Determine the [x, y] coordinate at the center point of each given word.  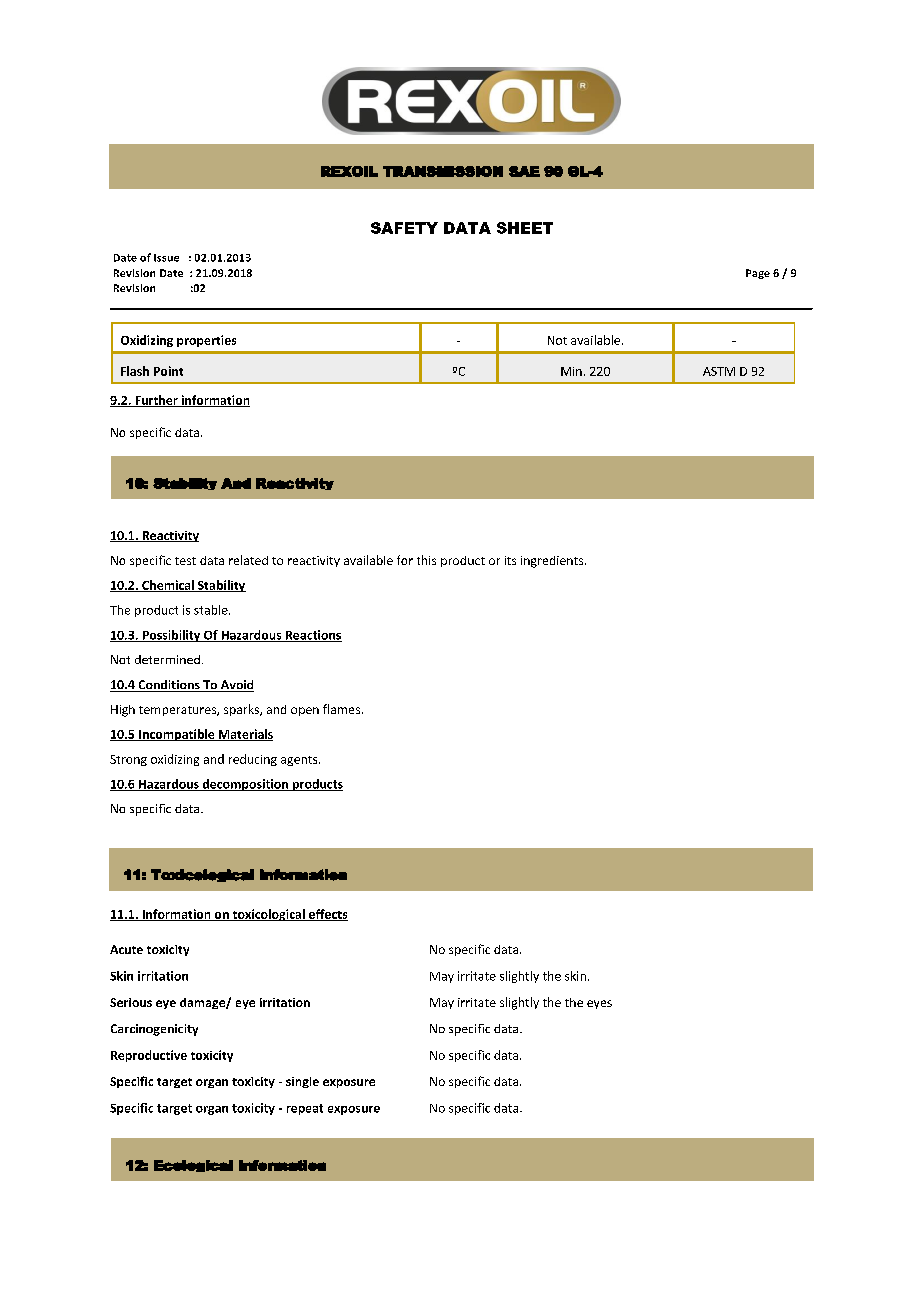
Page [758, 274]
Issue [166, 258]
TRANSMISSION [443, 171]
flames [341, 709]
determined [167, 659]
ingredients [553, 562]
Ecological [193, 1166]
